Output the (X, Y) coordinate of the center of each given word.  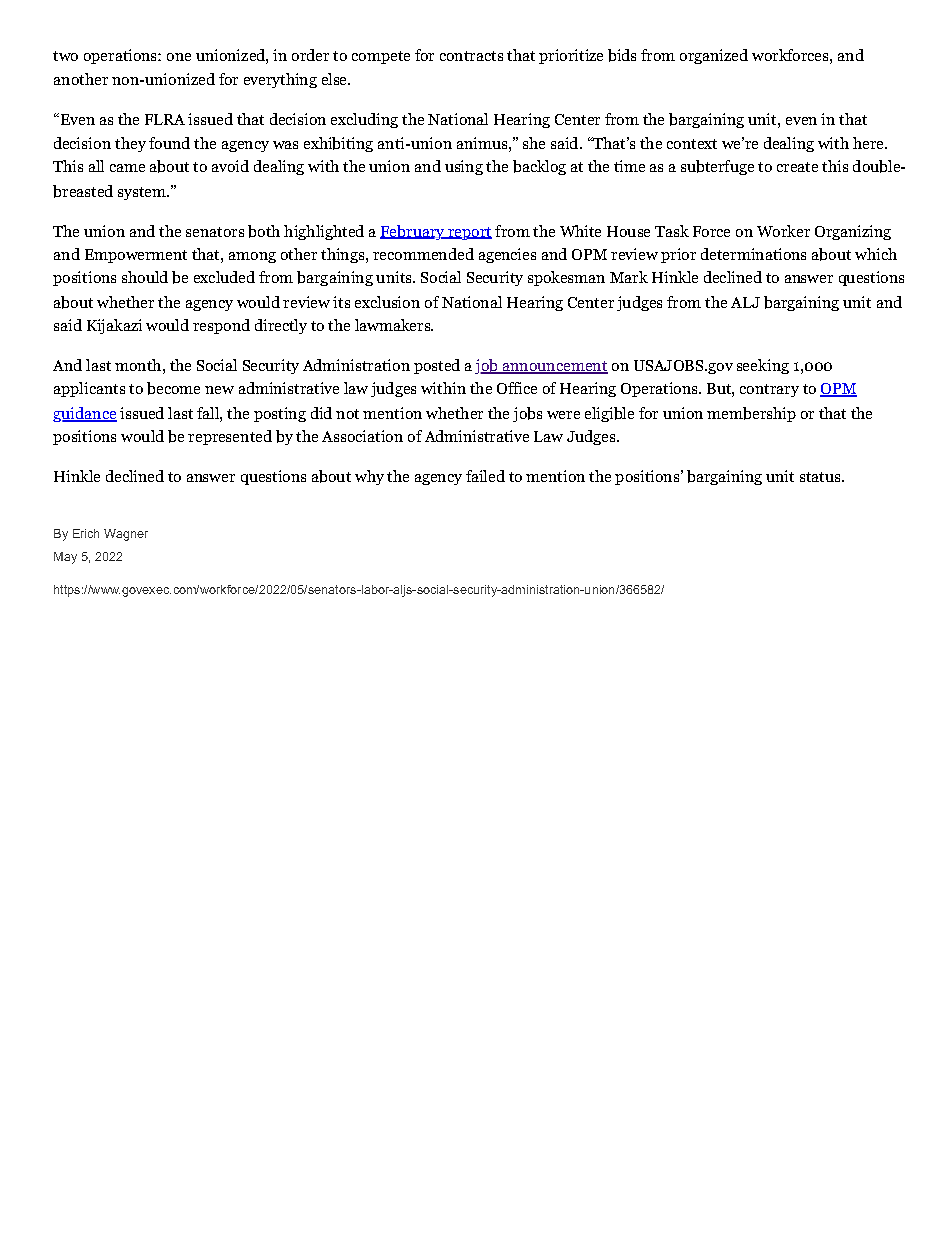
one (179, 57)
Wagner (126, 535)
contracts (471, 56)
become (173, 388)
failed (485, 476)
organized (714, 56)
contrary (769, 390)
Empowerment (136, 256)
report (469, 233)
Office (517, 388)
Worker (783, 231)
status (820, 477)
